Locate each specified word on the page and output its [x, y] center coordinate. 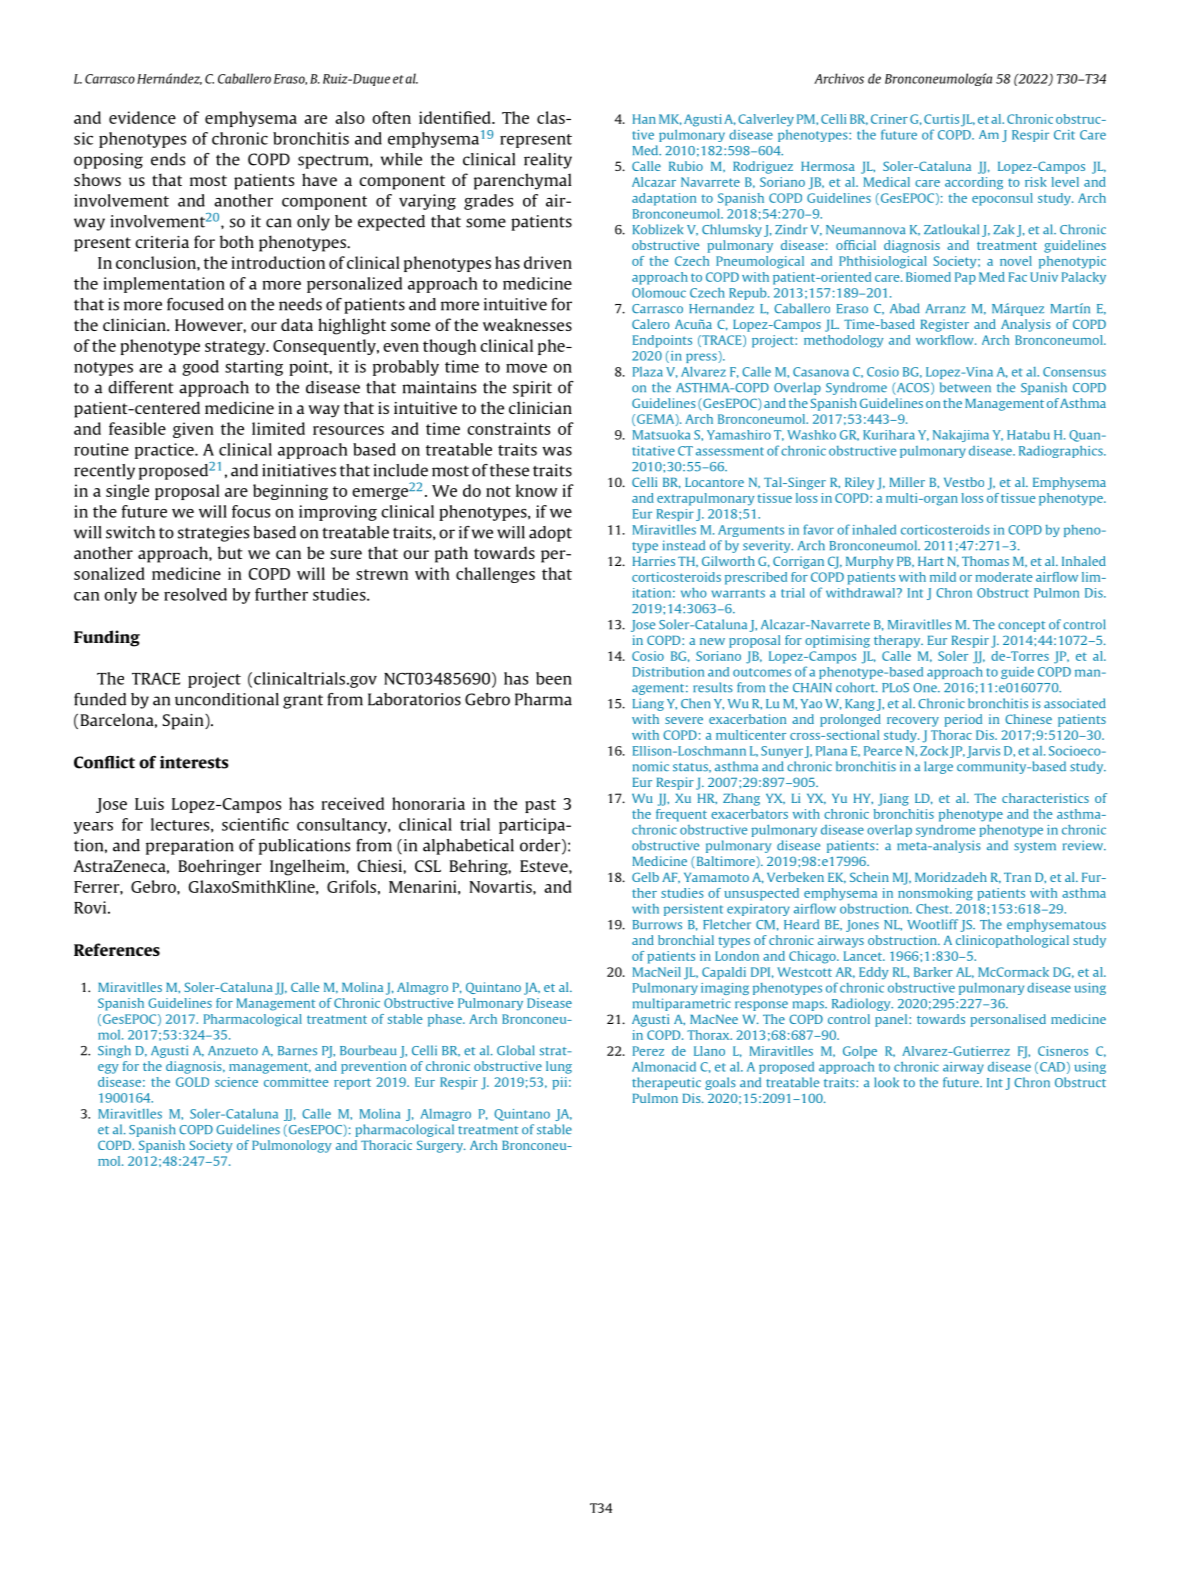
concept [1021, 626]
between [965, 387]
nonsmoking [935, 894]
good [201, 368]
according [974, 183]
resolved [195, 594]
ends [168, 159]
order [541, 846]
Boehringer [220, 867]
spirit [532, 389]
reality [548, 161]
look [886, 1082]
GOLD [192, 1082]
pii [559, 1083]
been [554, 678]
